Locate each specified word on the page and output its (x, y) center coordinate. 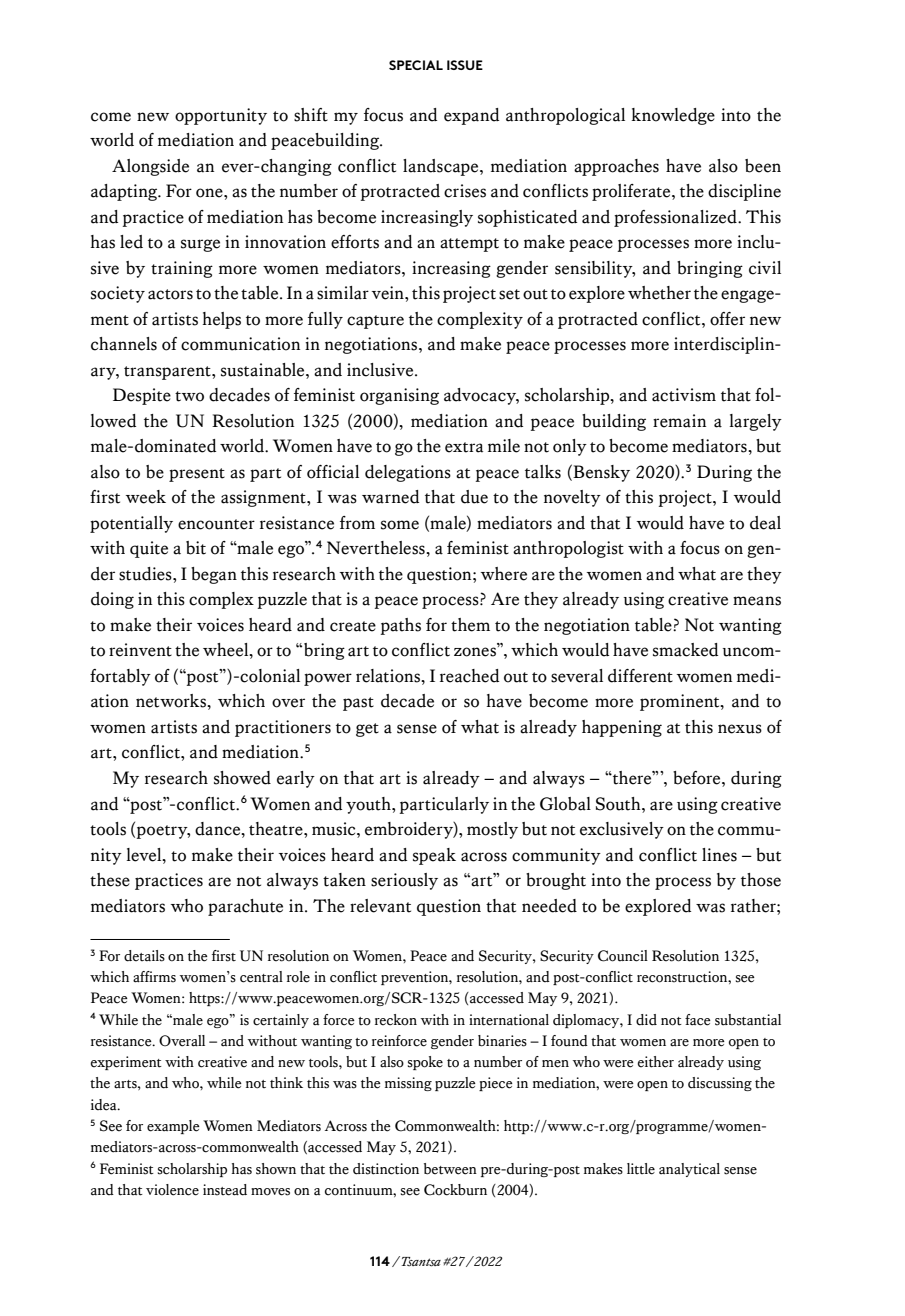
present (197, 475)
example (173, 1127)
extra (464, 447)
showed (242, 778)
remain (679, 421)
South (619, 804)
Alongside (150, 167)
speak (434, 856)
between (450, 1169)
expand (471, 116)
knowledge (673, 116)
